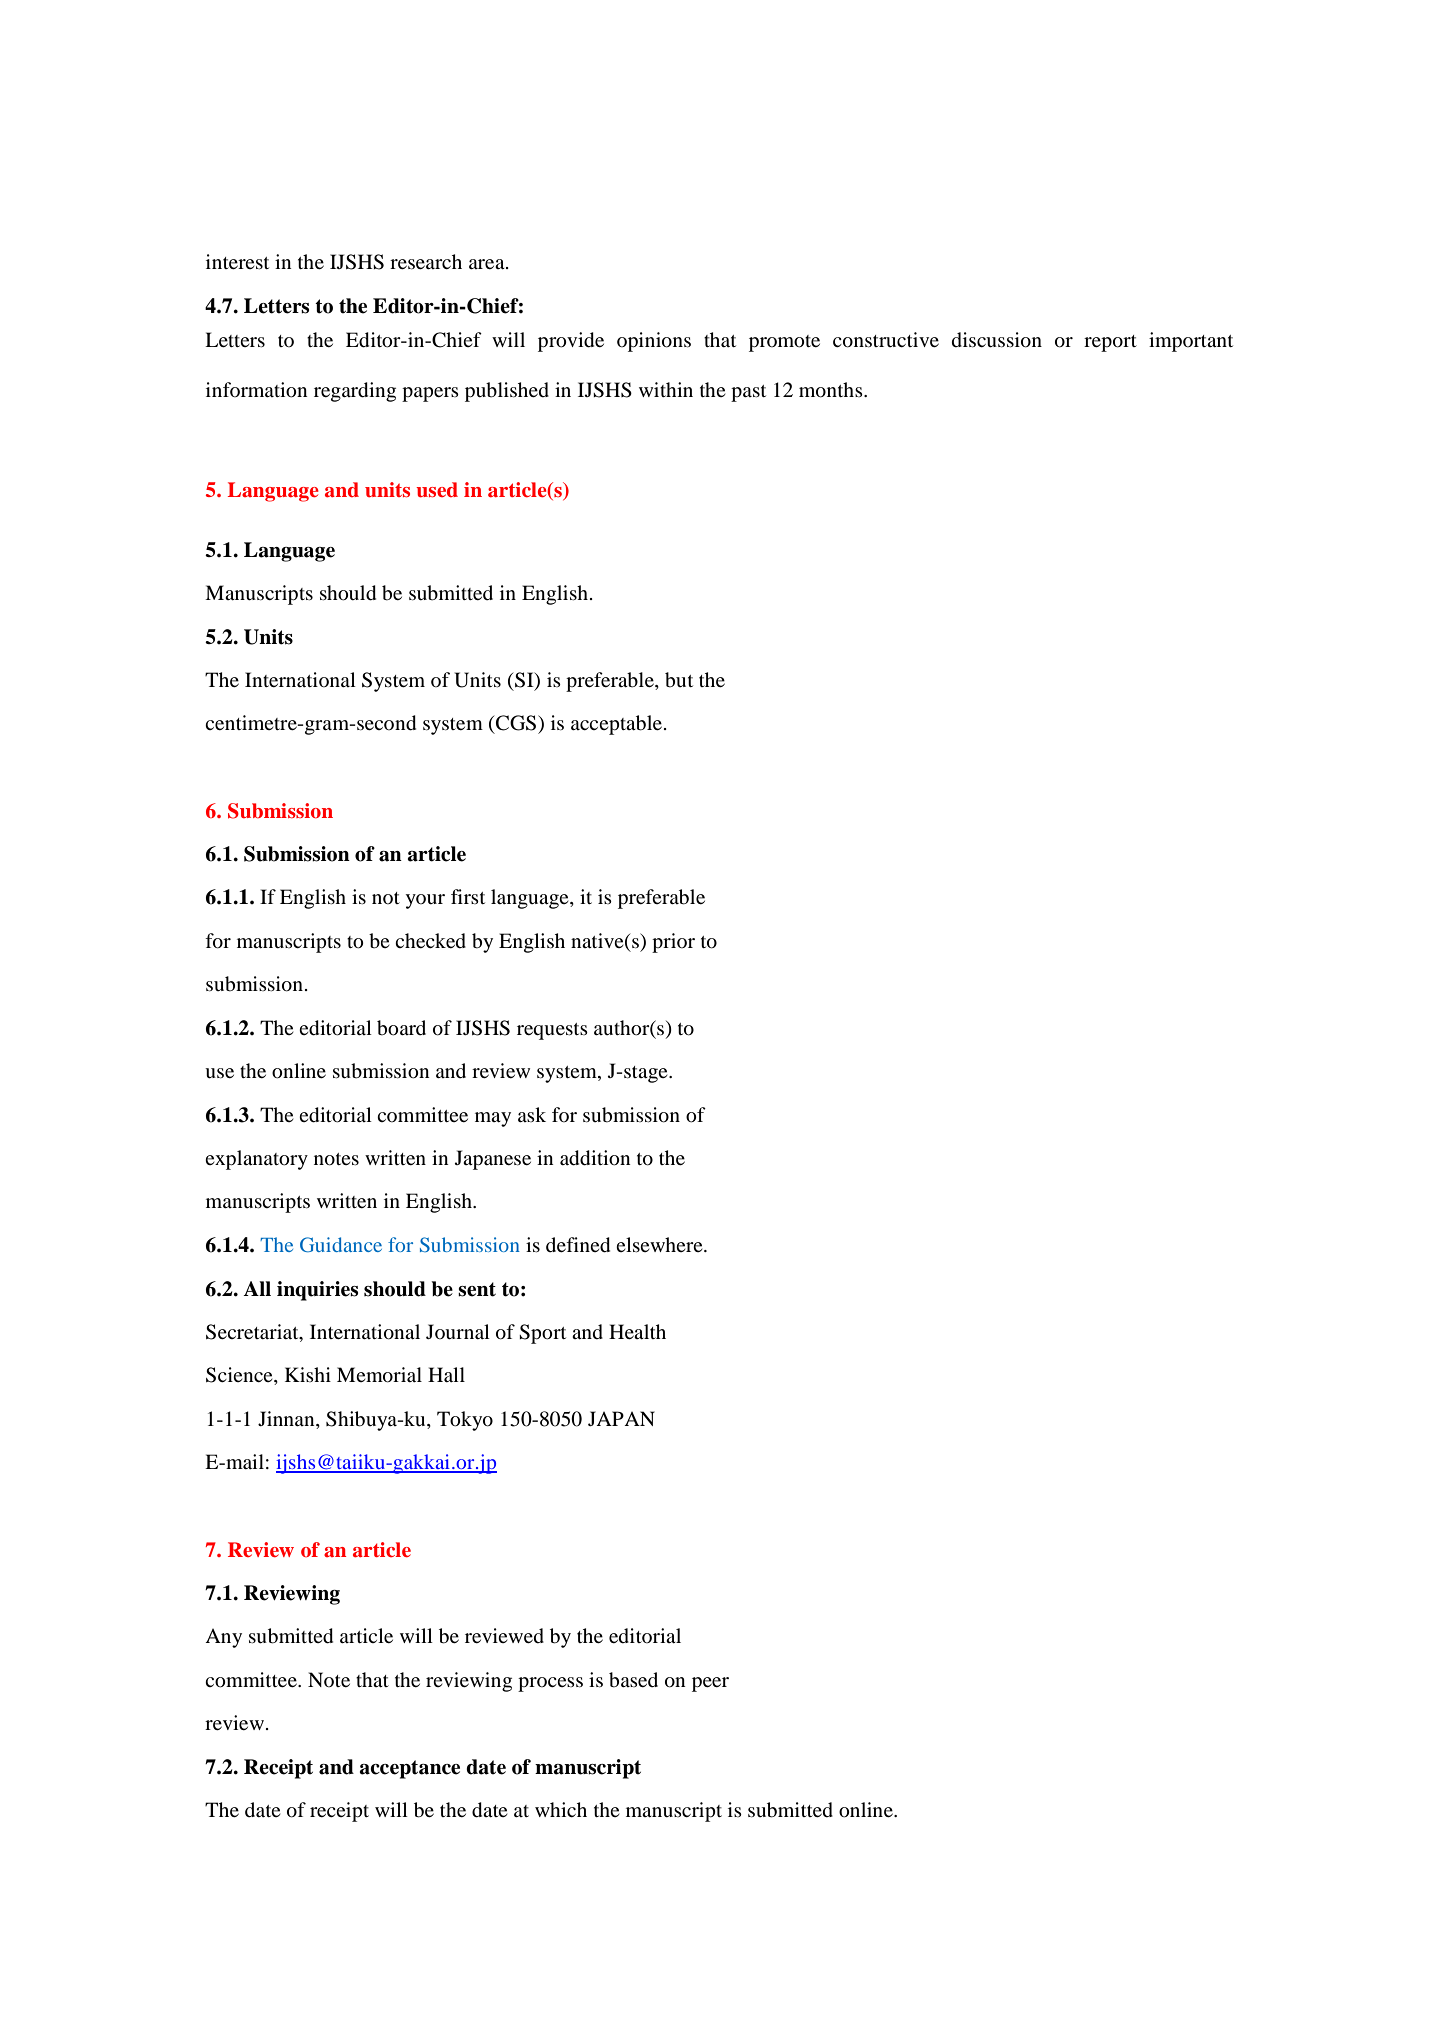  Describe the element at coordinates (426, 261) in the image. I see `research` at that location.
